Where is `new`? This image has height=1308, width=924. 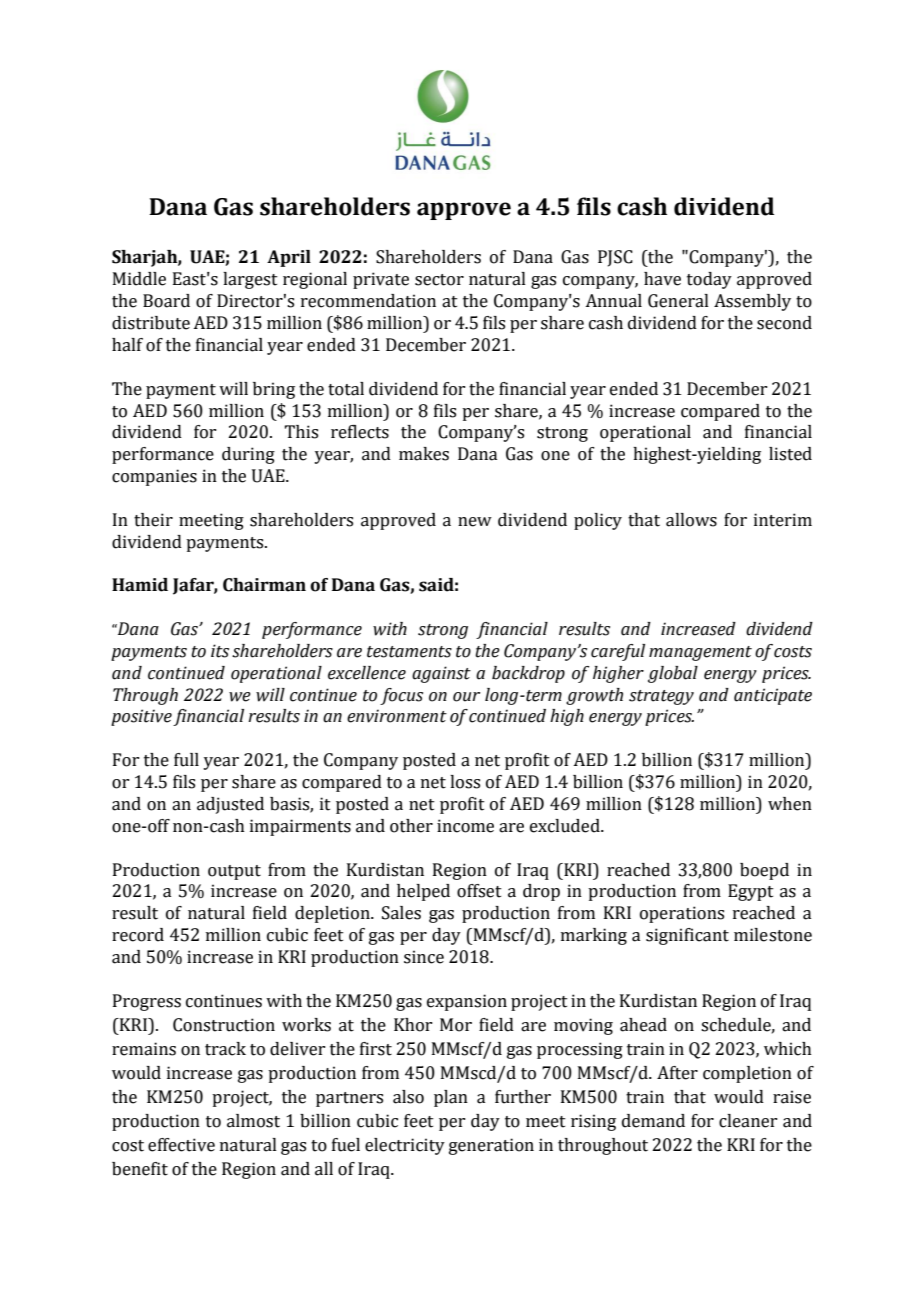 new is located at coordinates (475, 522).
